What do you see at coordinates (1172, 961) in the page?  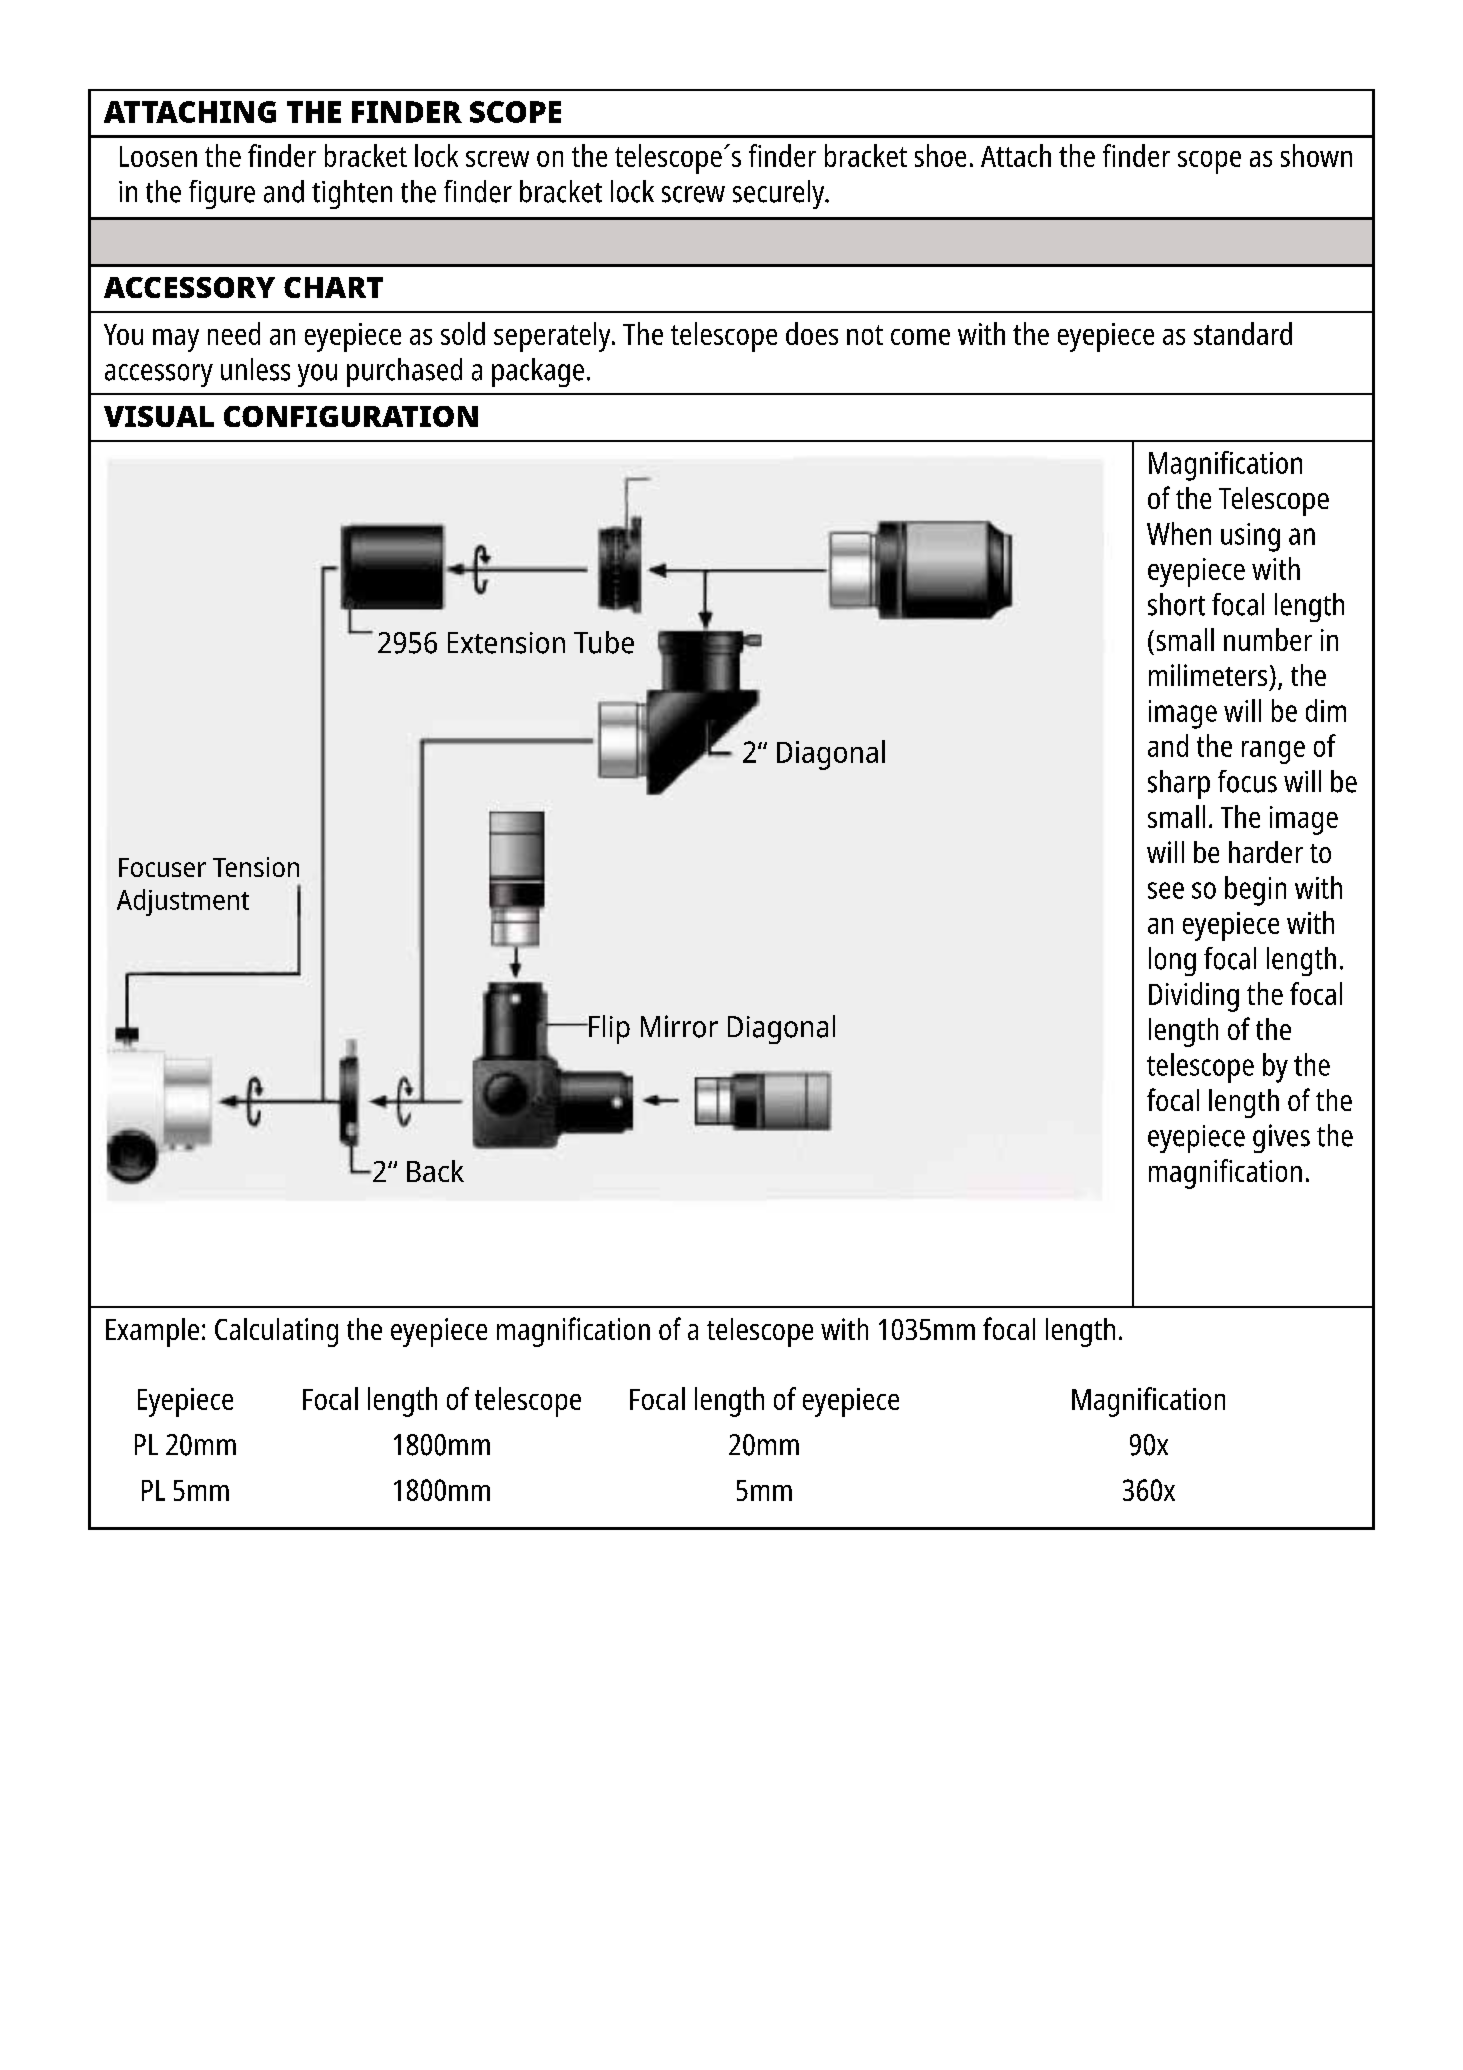 I see `long` at bounding box center [1172, 961].
